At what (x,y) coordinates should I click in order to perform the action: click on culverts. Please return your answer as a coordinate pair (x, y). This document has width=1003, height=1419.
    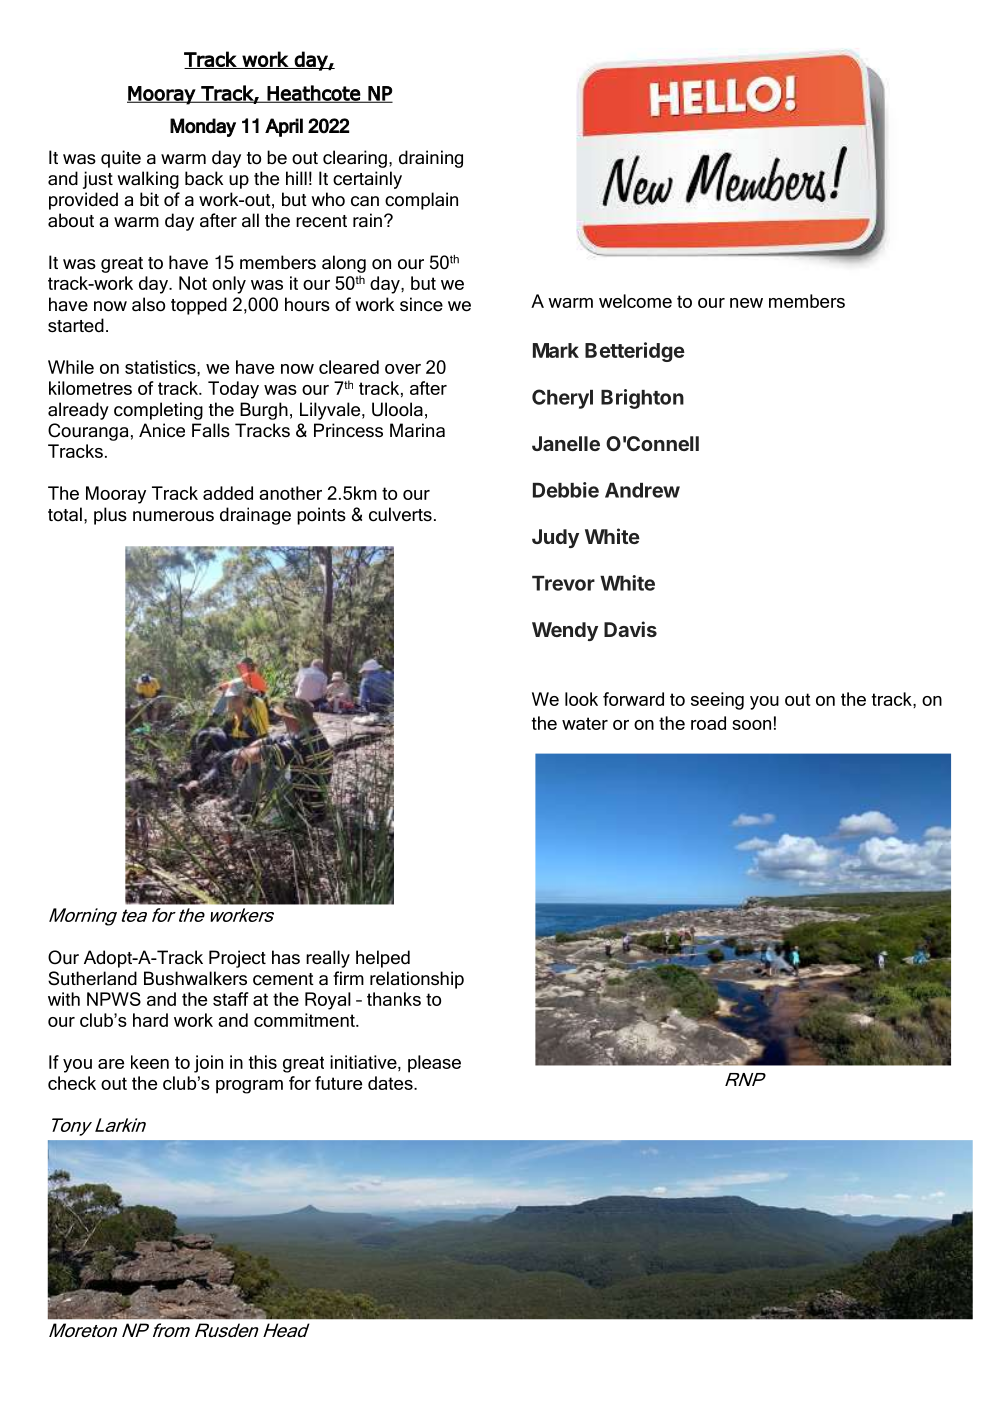
    Looking at the image, I should click on (400, 514).
